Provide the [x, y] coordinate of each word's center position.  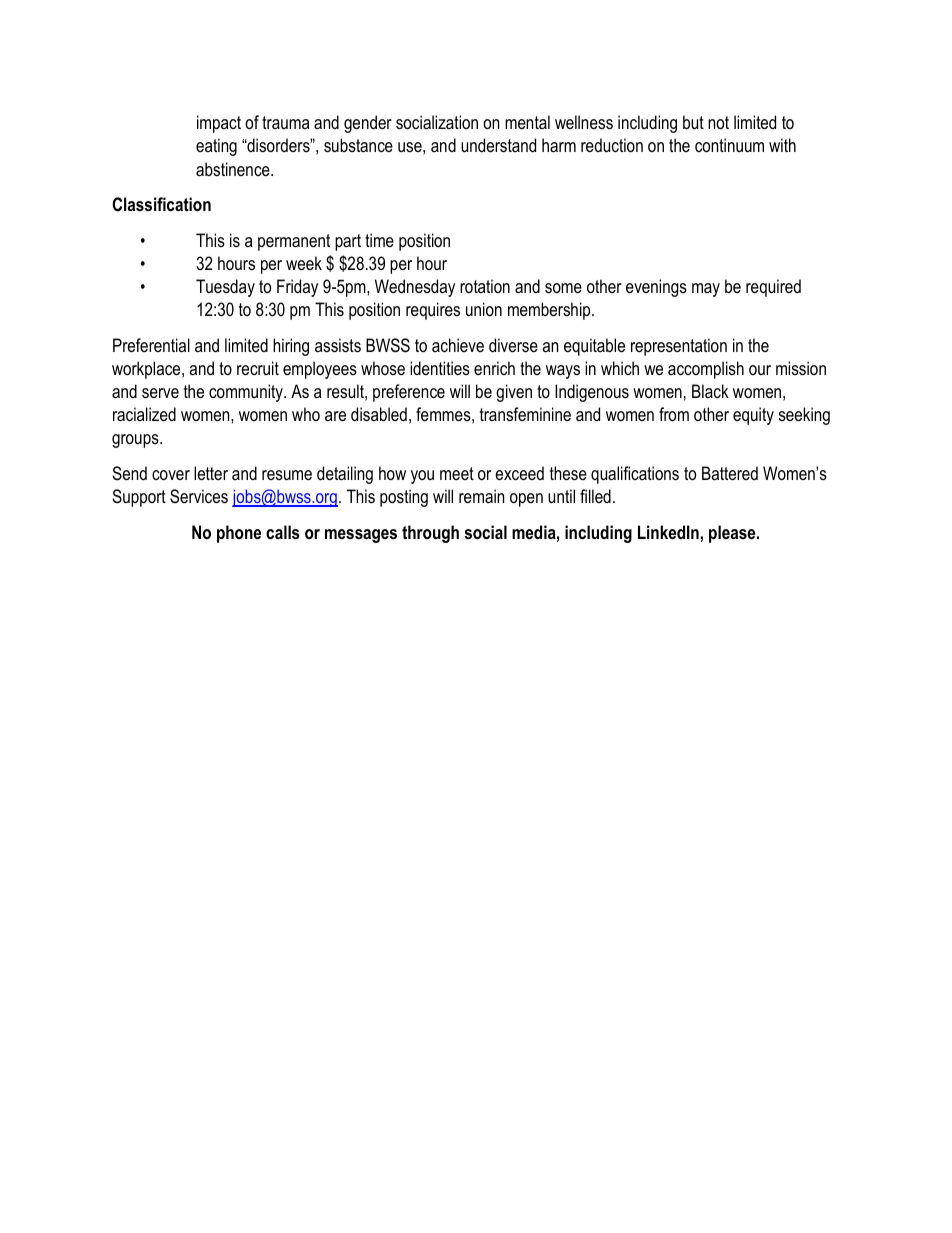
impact [219, 124]
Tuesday [225, 288]
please [733, 534]
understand [498, 145]
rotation [485, 286]
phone [239, 534]
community [247, 393]
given [514, 393]
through [430, 534]
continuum [729, 145]
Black [710, 391]
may [706, 290]
